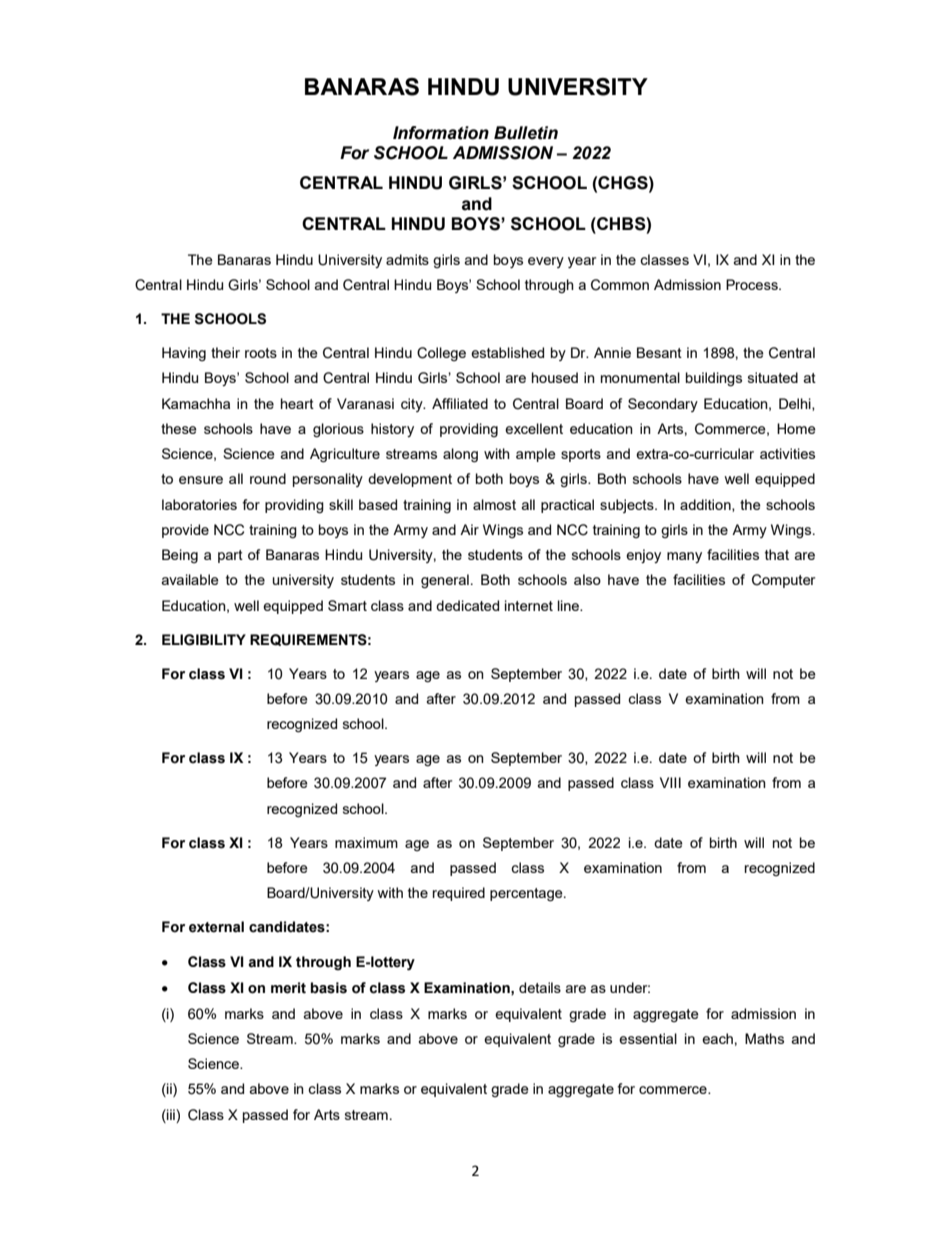 This image has width=952, height=1233. Describe the element at coordinates (753, 284) in the image. I see `Process` at that location.
